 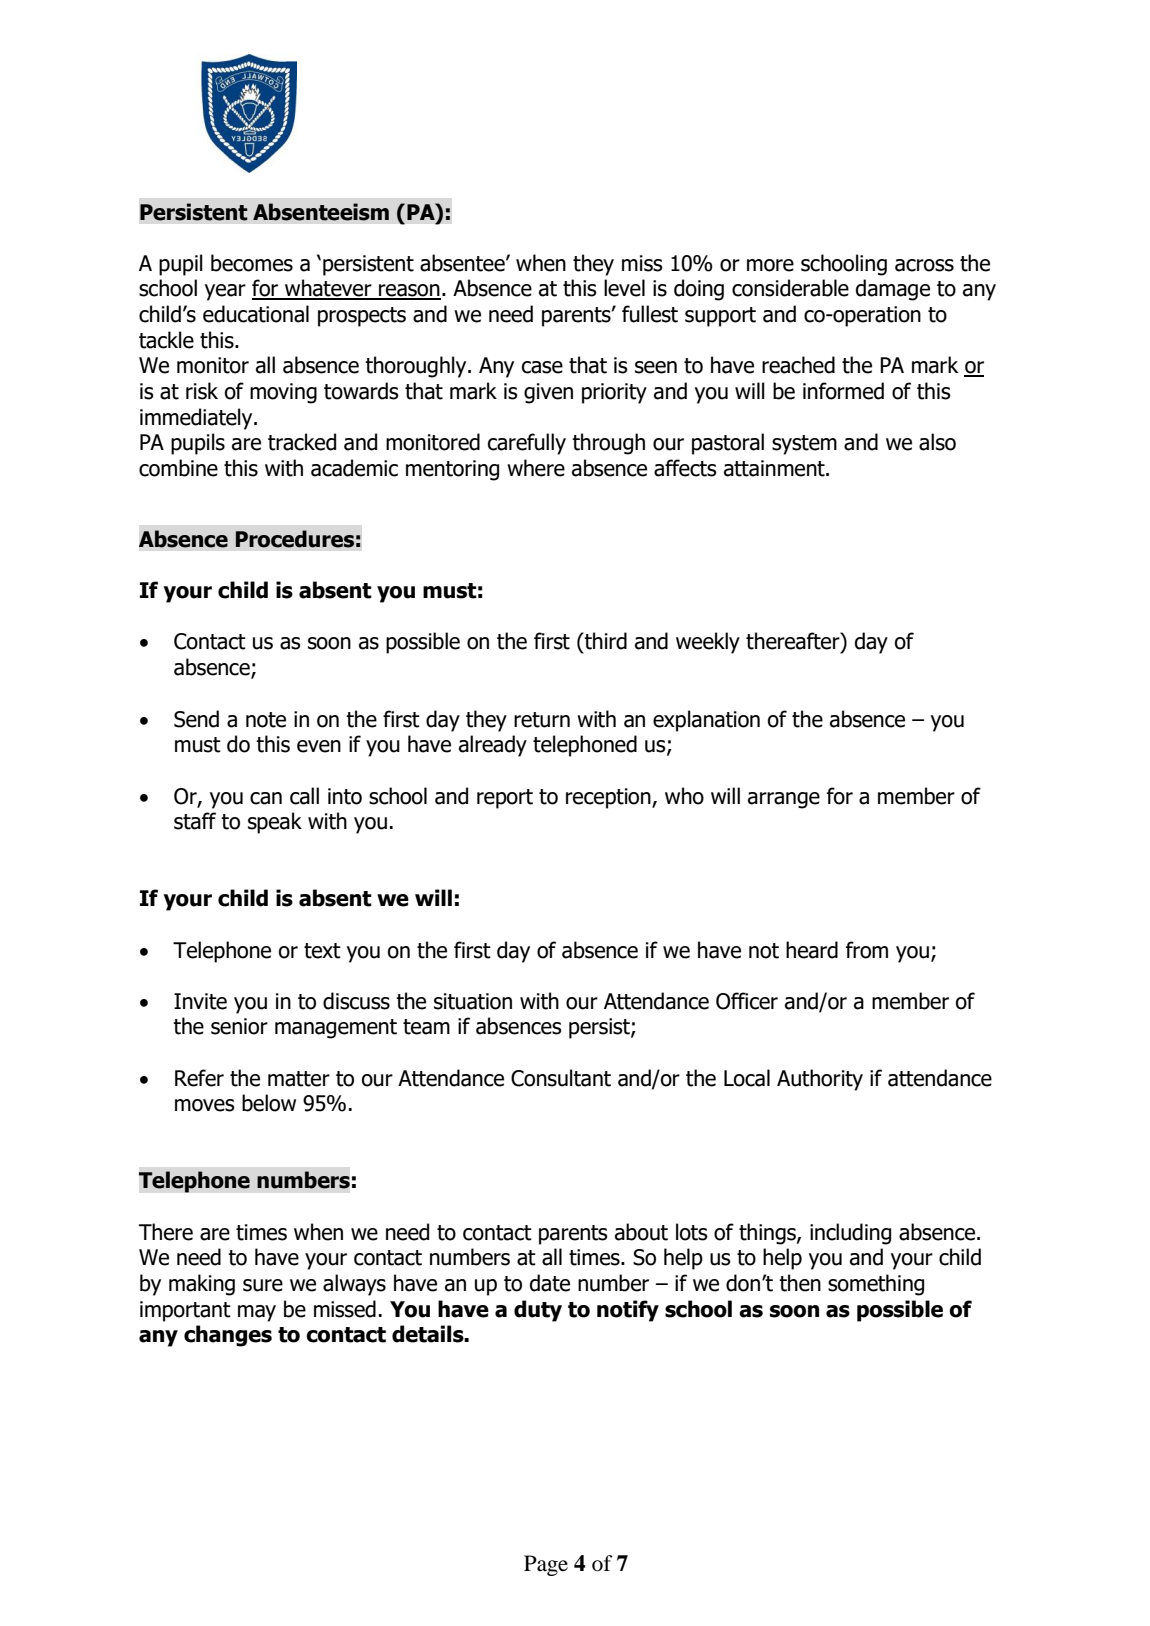 I want to click on from, so click(x=867, y=950).
